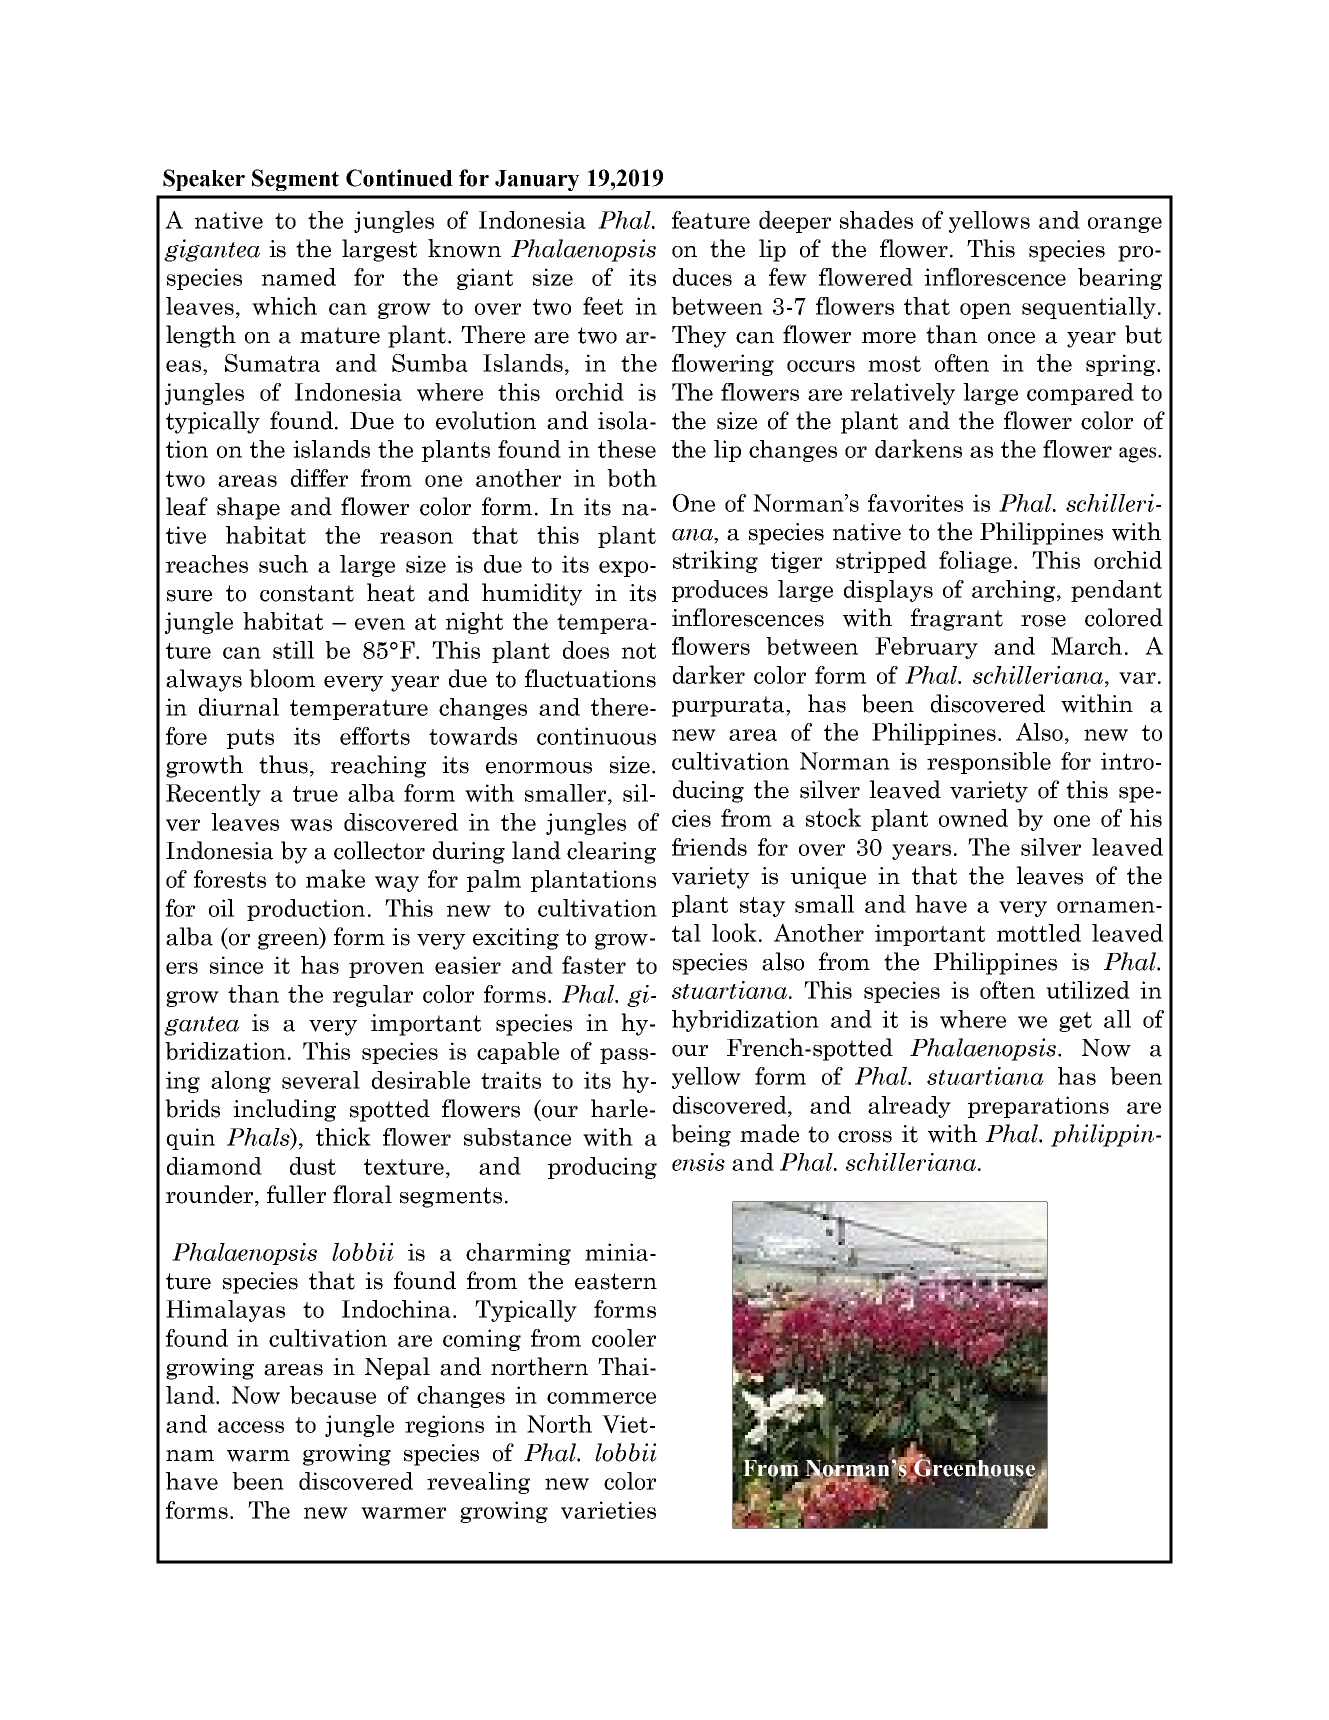  Describe the element at coordinates (608, 1510) in the document. I see `varieties` at that location.
